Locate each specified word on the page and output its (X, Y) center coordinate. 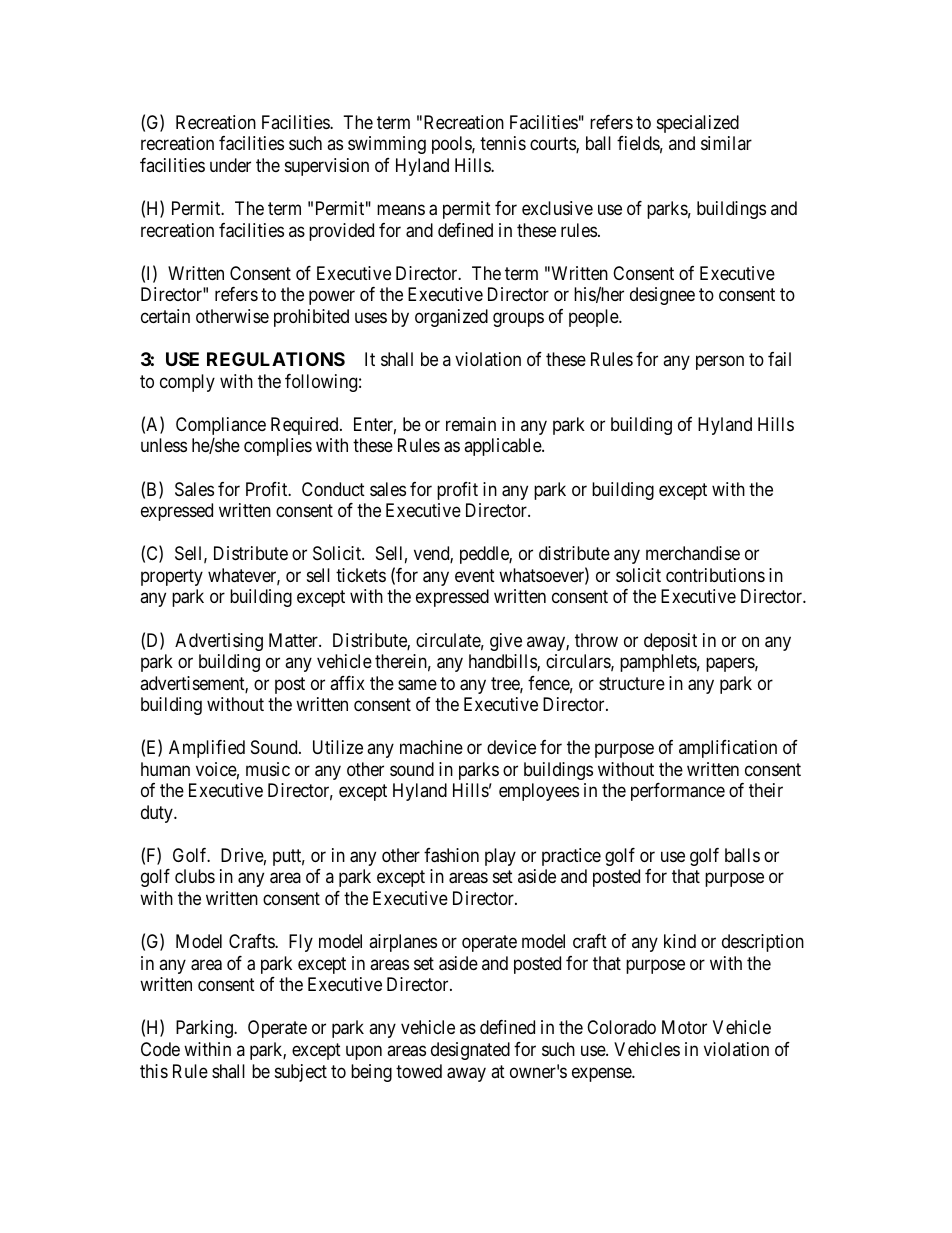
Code (160, 1049)
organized (451, 318)
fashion (451, 855)
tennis (503, 143)
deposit (670, 642)
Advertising (219, 642)
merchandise (693, 553)
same (417, 685)
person (720, 362)
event (475, 575)
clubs (195, 876)
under (230, 165)
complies (278, 447)
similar (726, 143)
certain (165, 316)
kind (680, 941)
